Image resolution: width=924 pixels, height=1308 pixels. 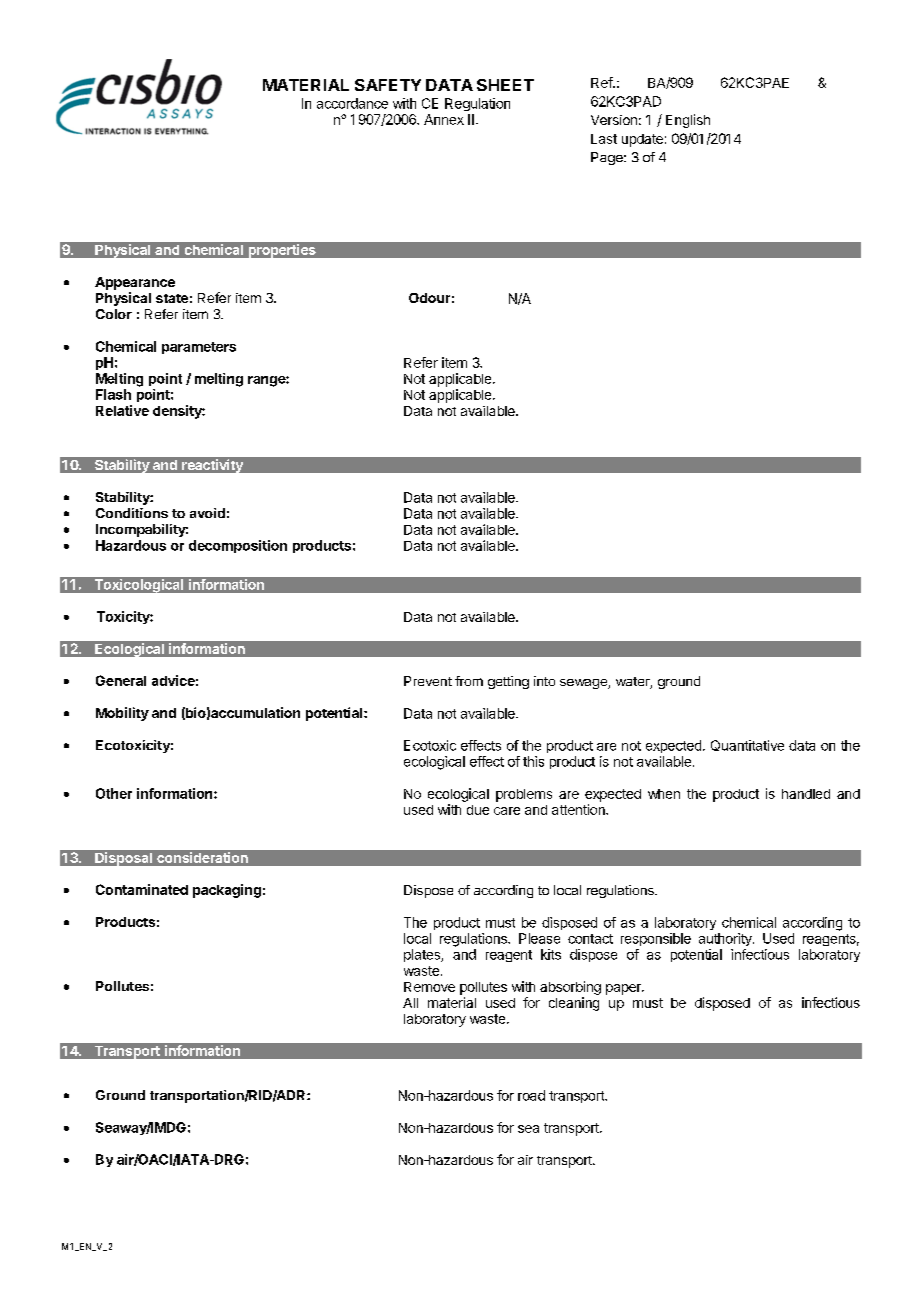 I want to click on accordance, so click(x=352, y=103).
